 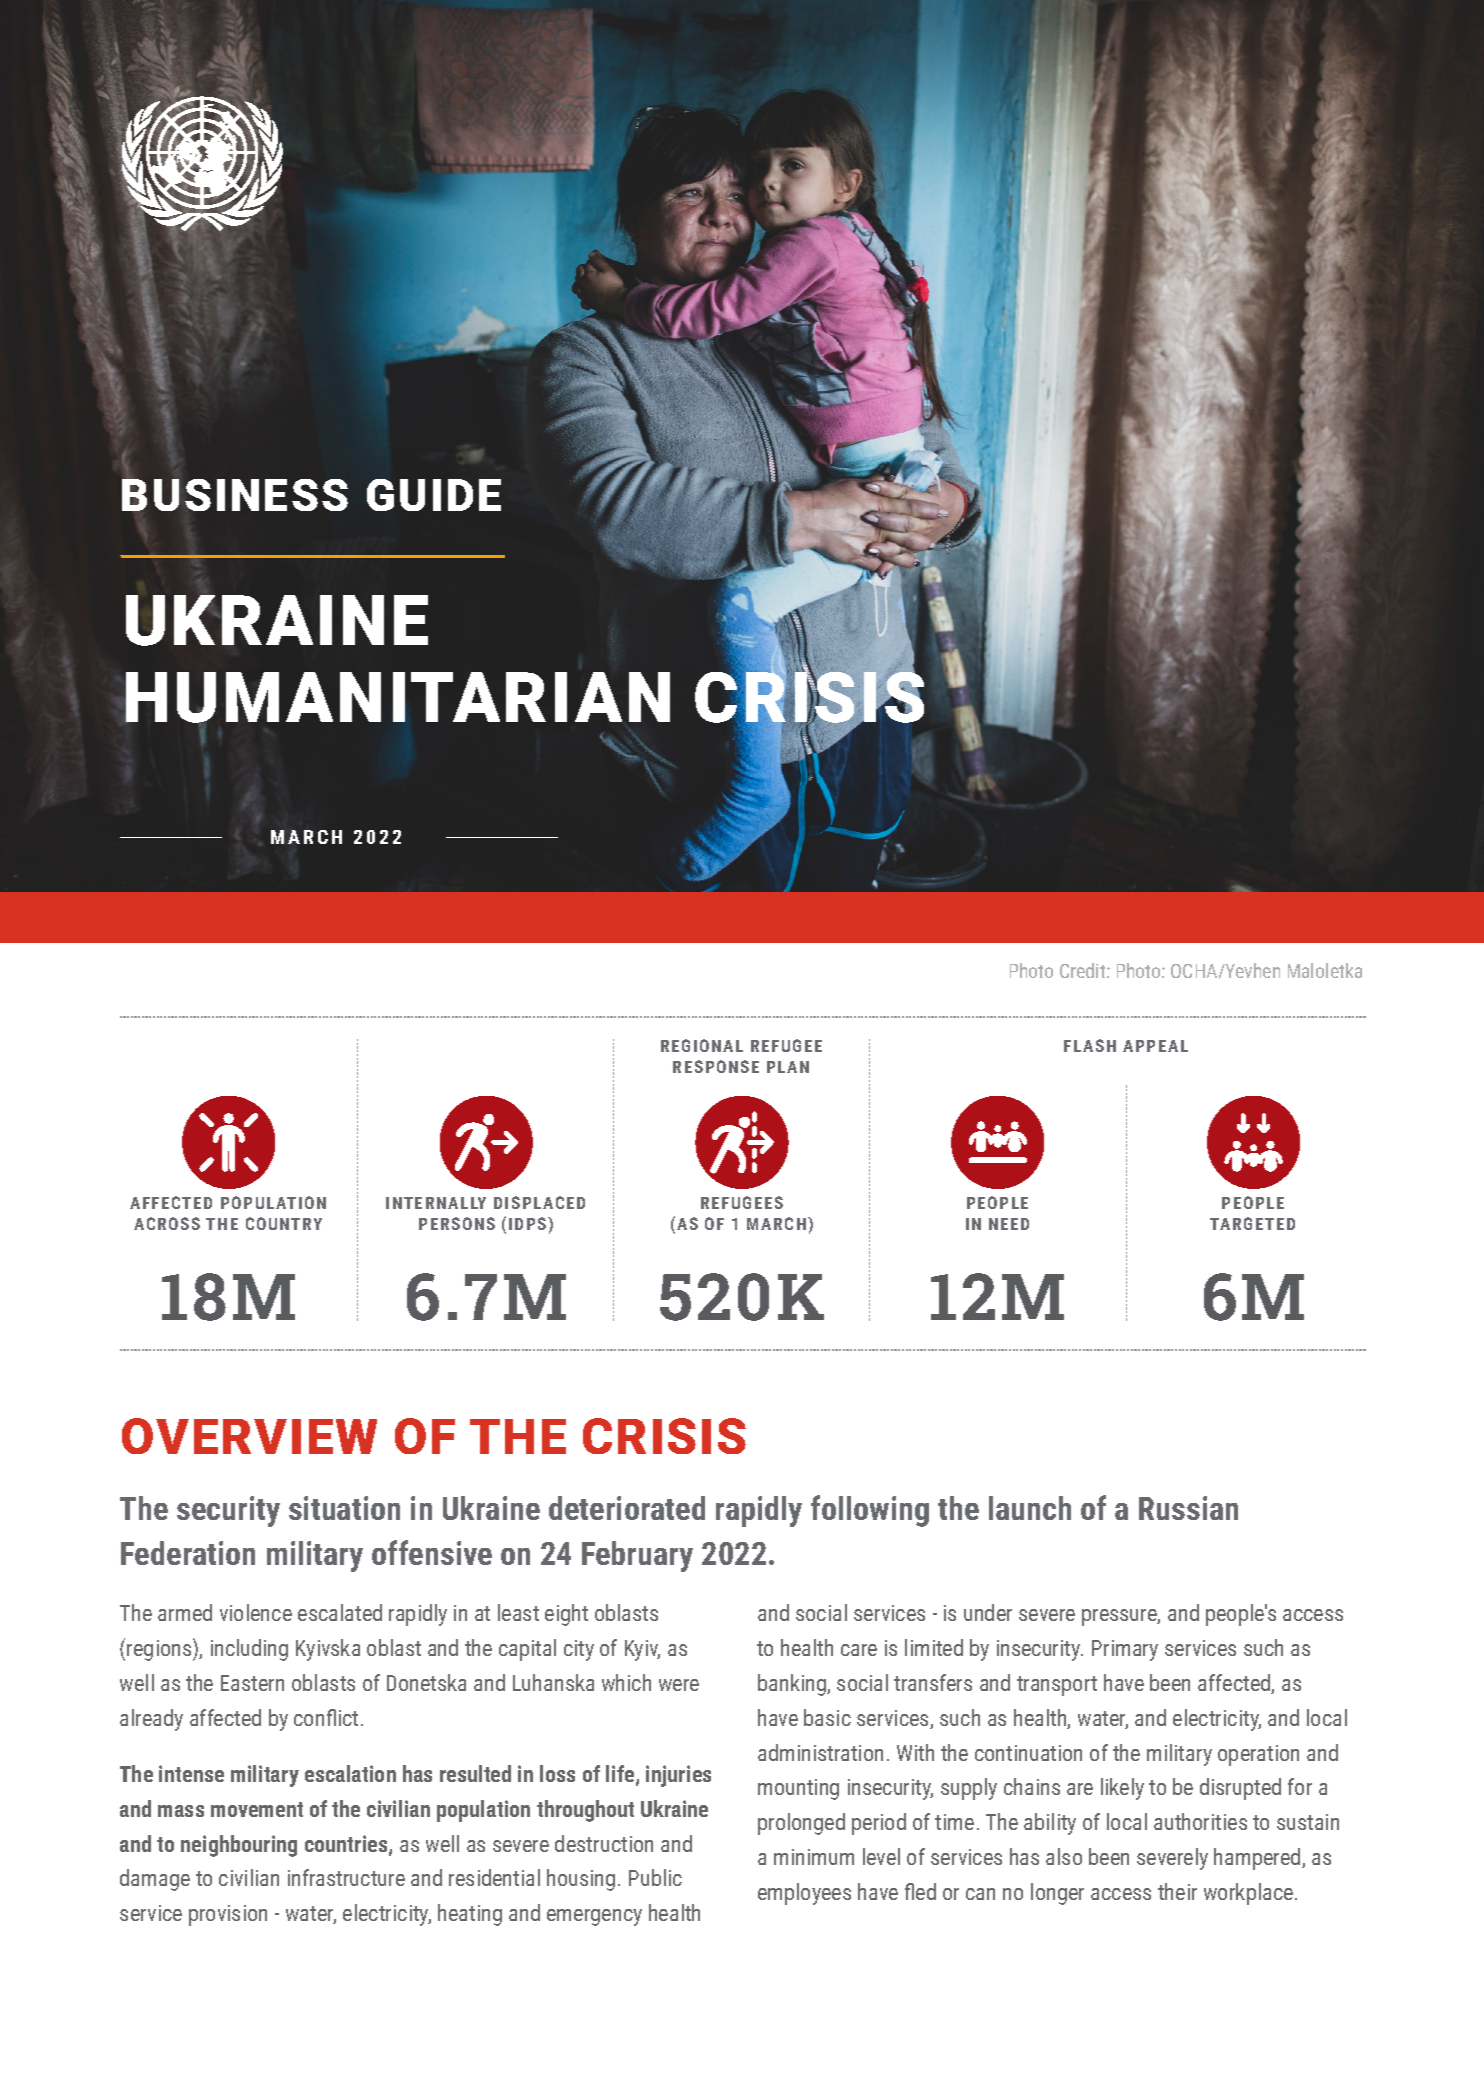 I want to click on GUIDE, so click(x=434, y=495).
